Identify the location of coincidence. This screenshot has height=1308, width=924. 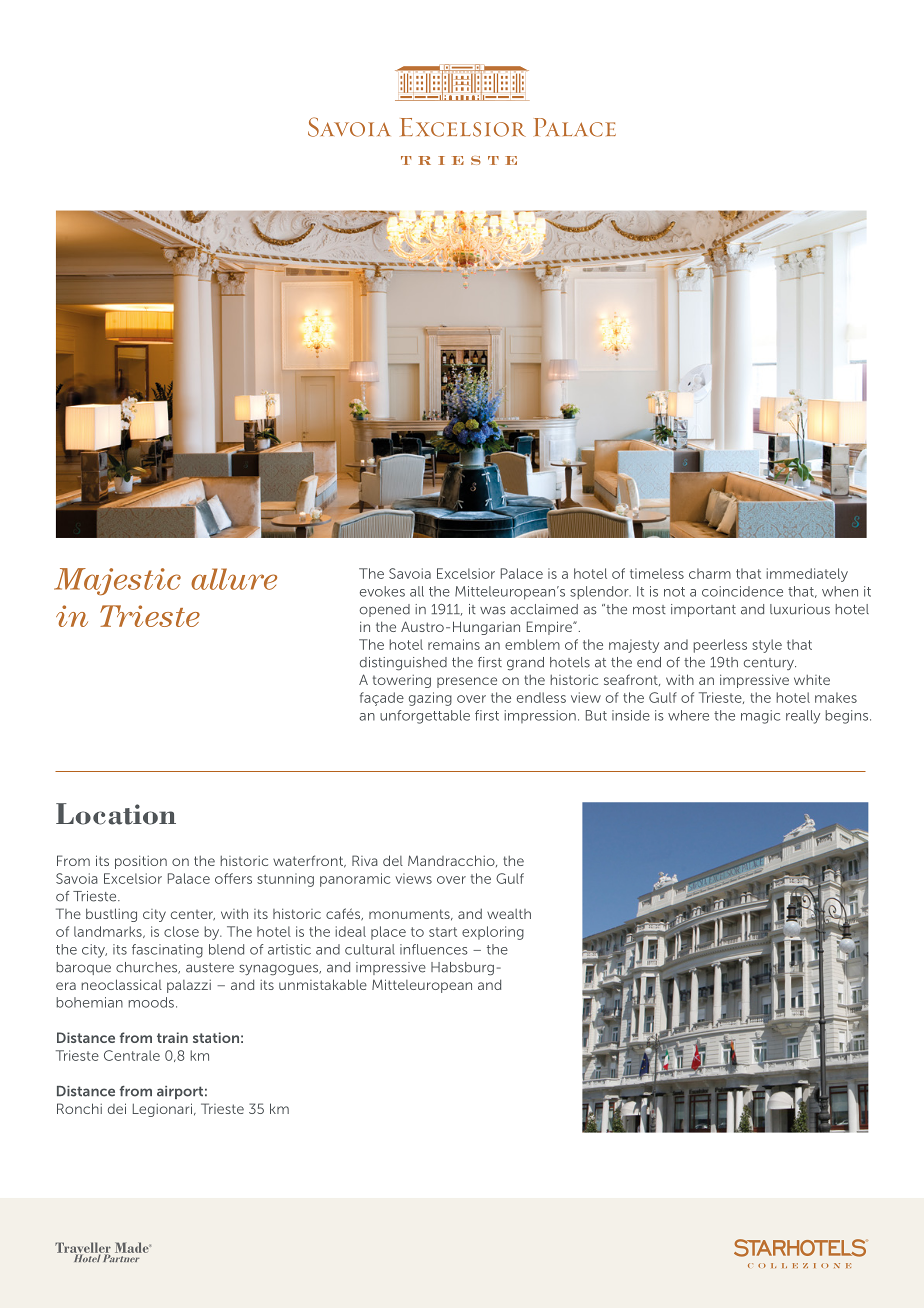
(742, 591).
